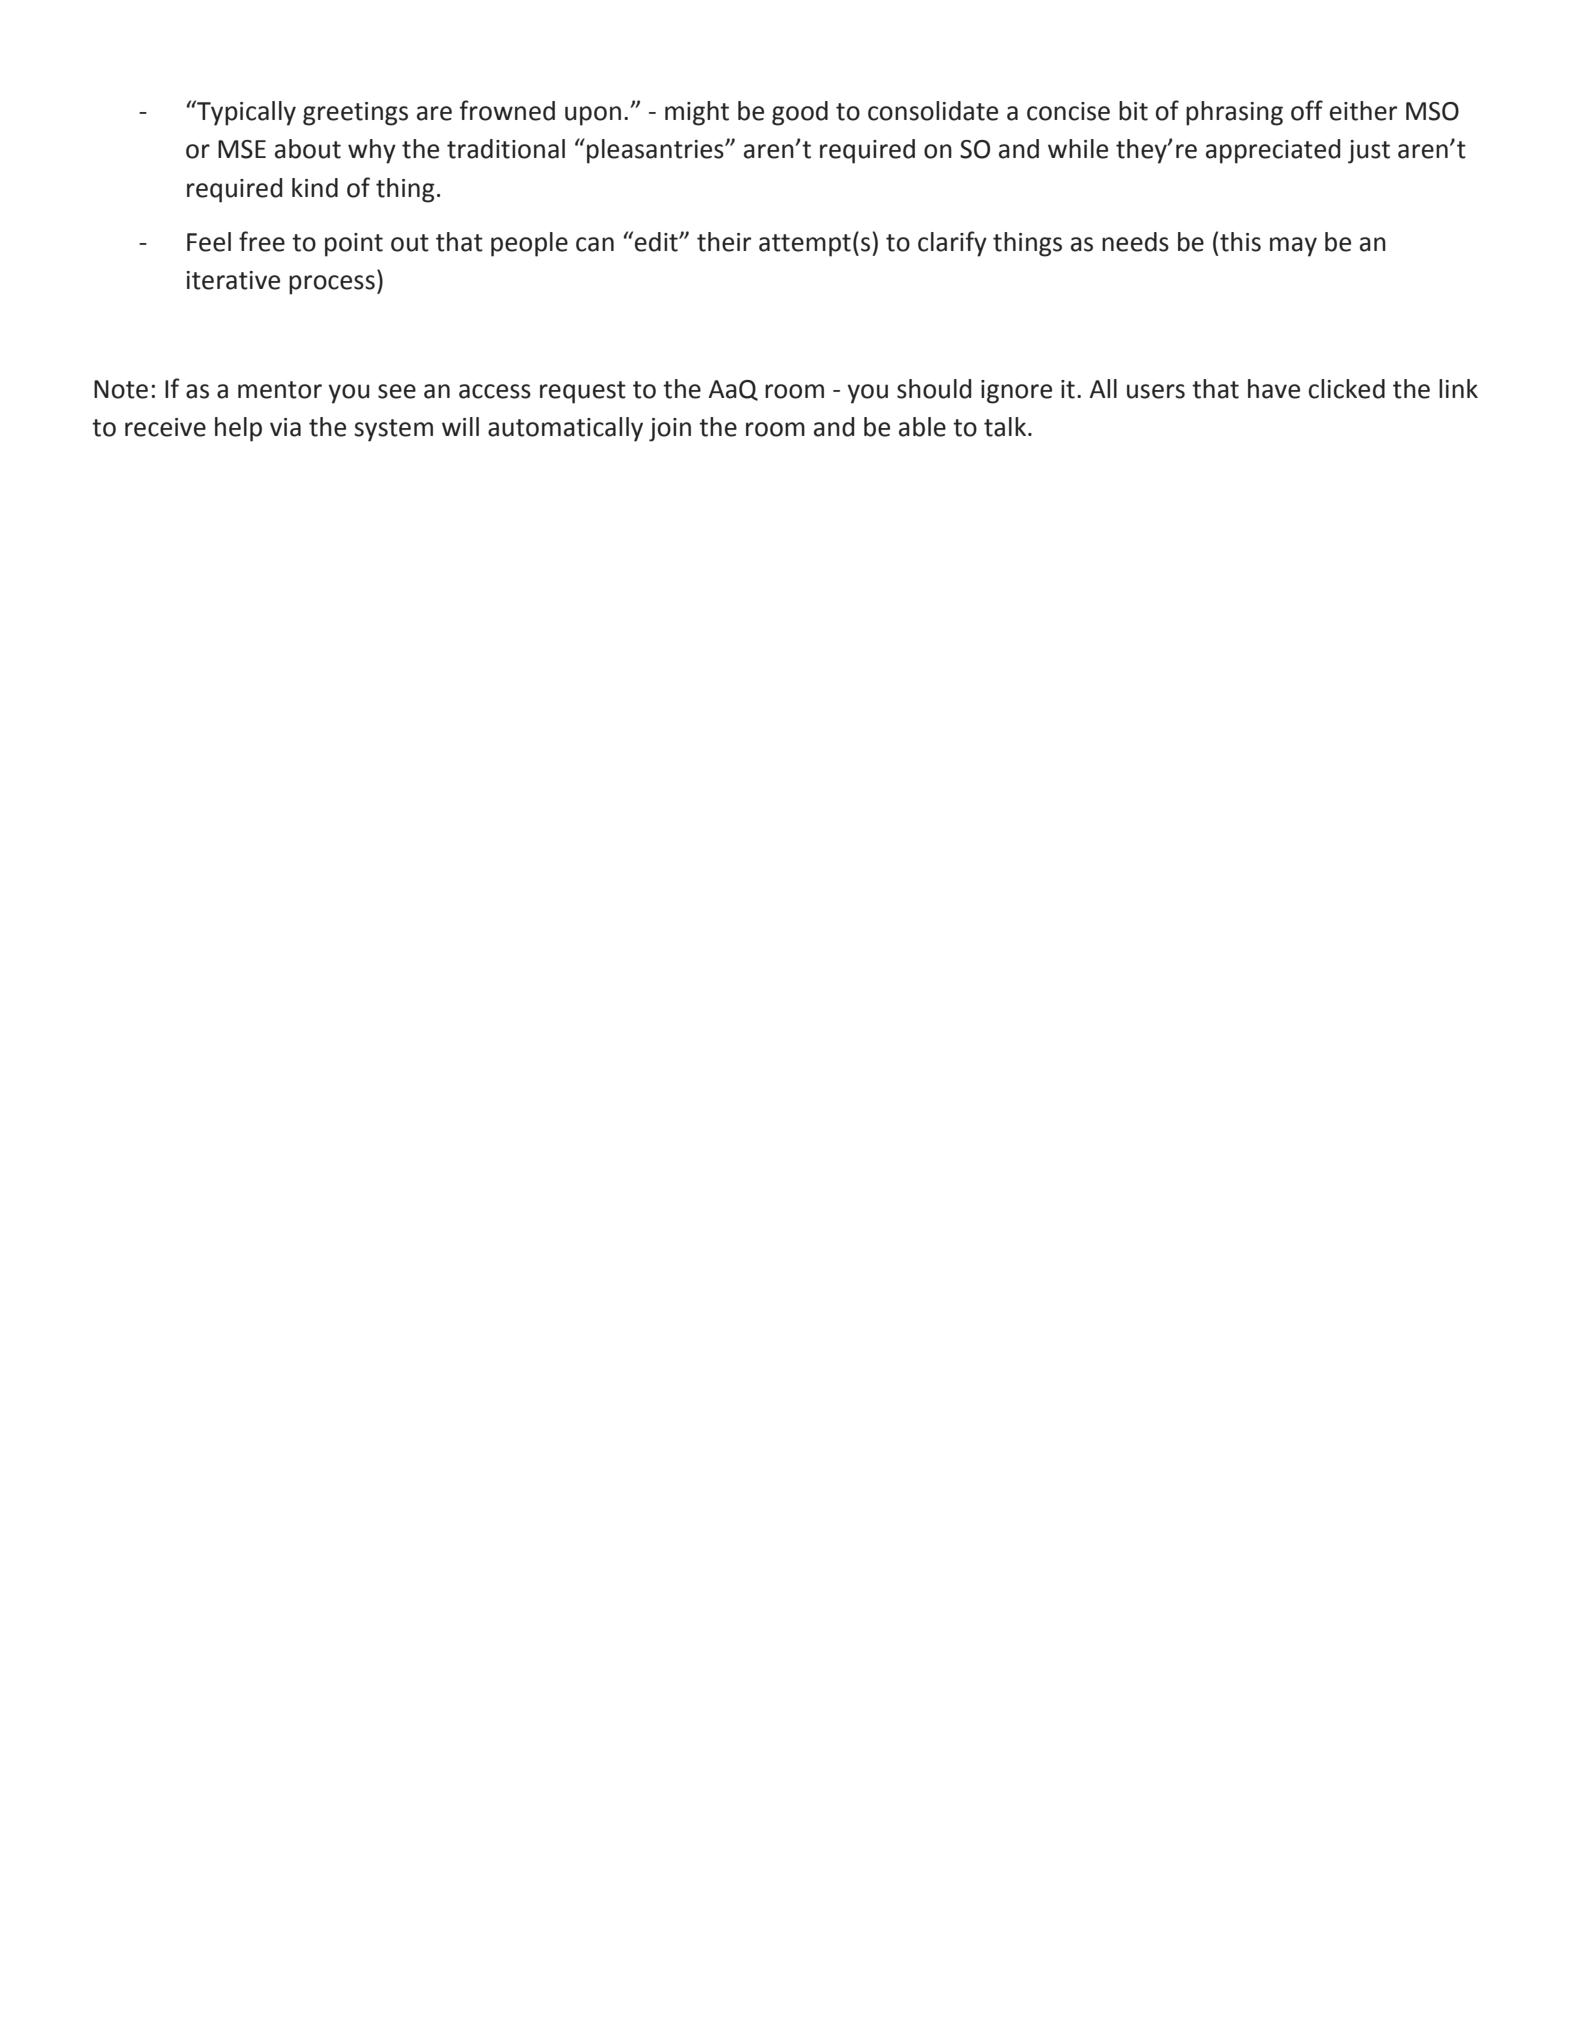 Image resolution: width=1575 pixels, height=2038 pixels. What do you see at coordinates (1273, 151) in the page?
I see `appreciated` at bounding box center [1273, 151].
